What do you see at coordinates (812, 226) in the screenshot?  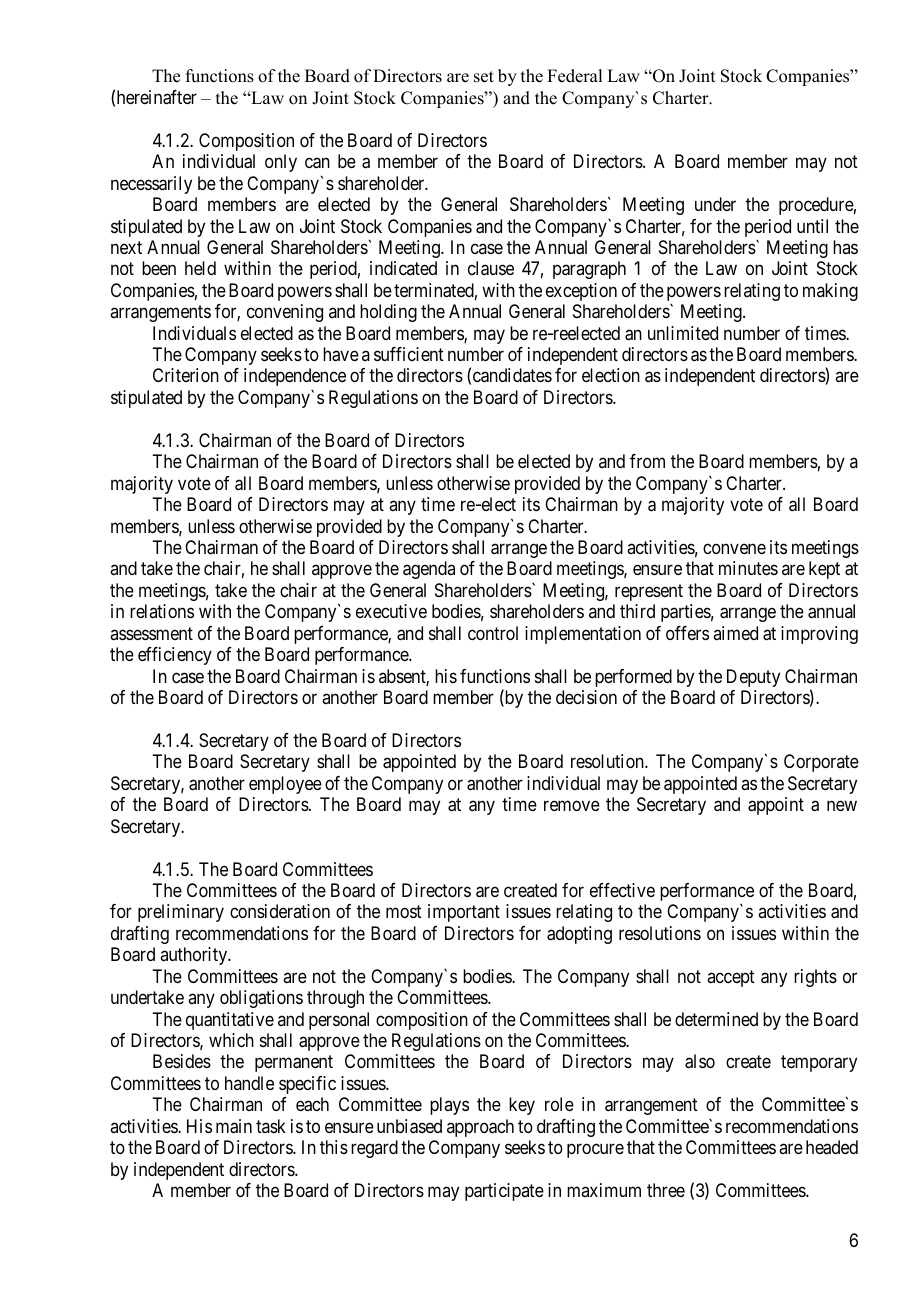 I see `until` at bounding box center [812, 226].
